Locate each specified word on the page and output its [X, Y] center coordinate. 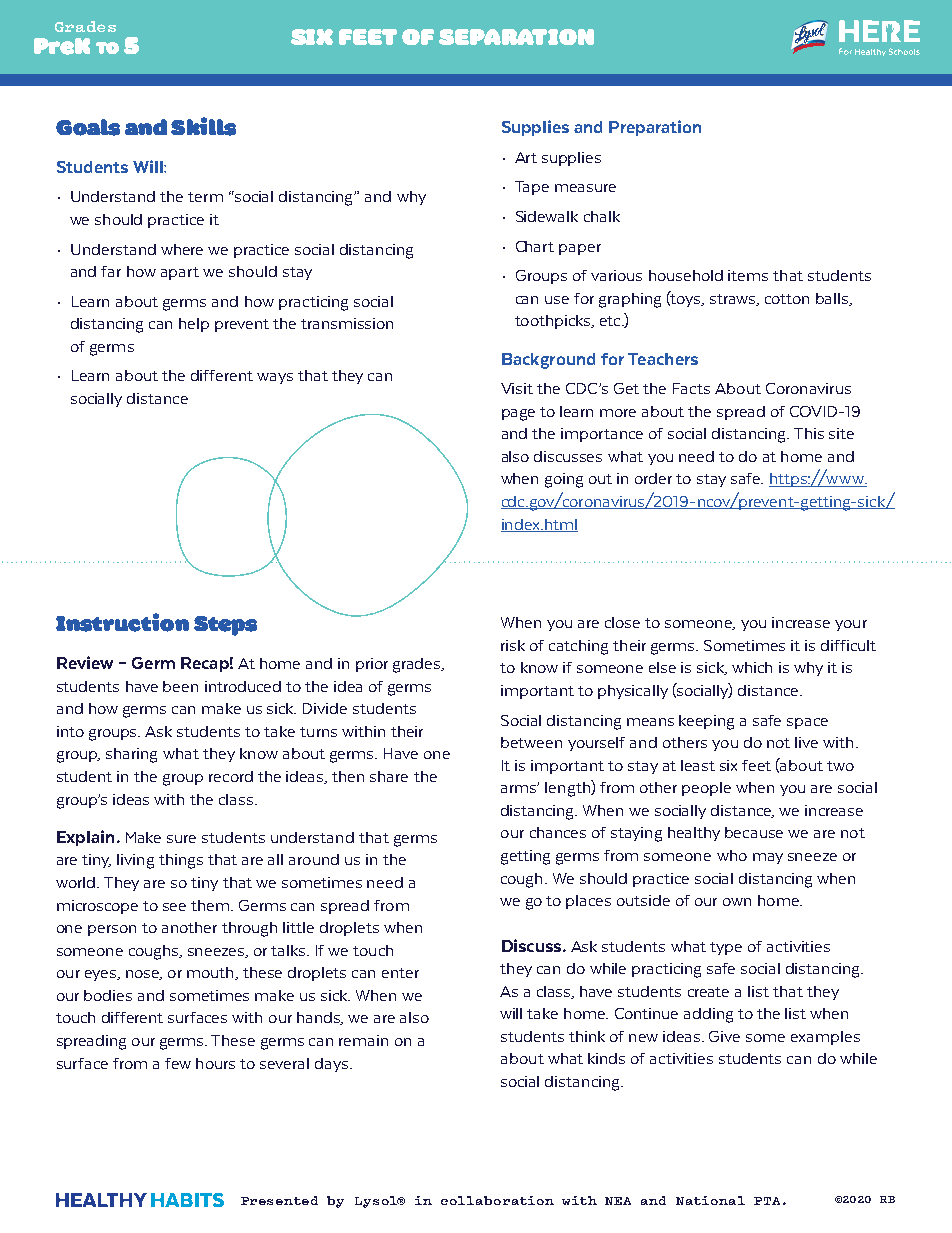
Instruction [122, 622]
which [752, 667]
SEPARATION [516, 37]
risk [513, 645]
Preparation [655, 128]
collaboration [497, 1200]
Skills [203, 126]
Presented [279, 1200]
